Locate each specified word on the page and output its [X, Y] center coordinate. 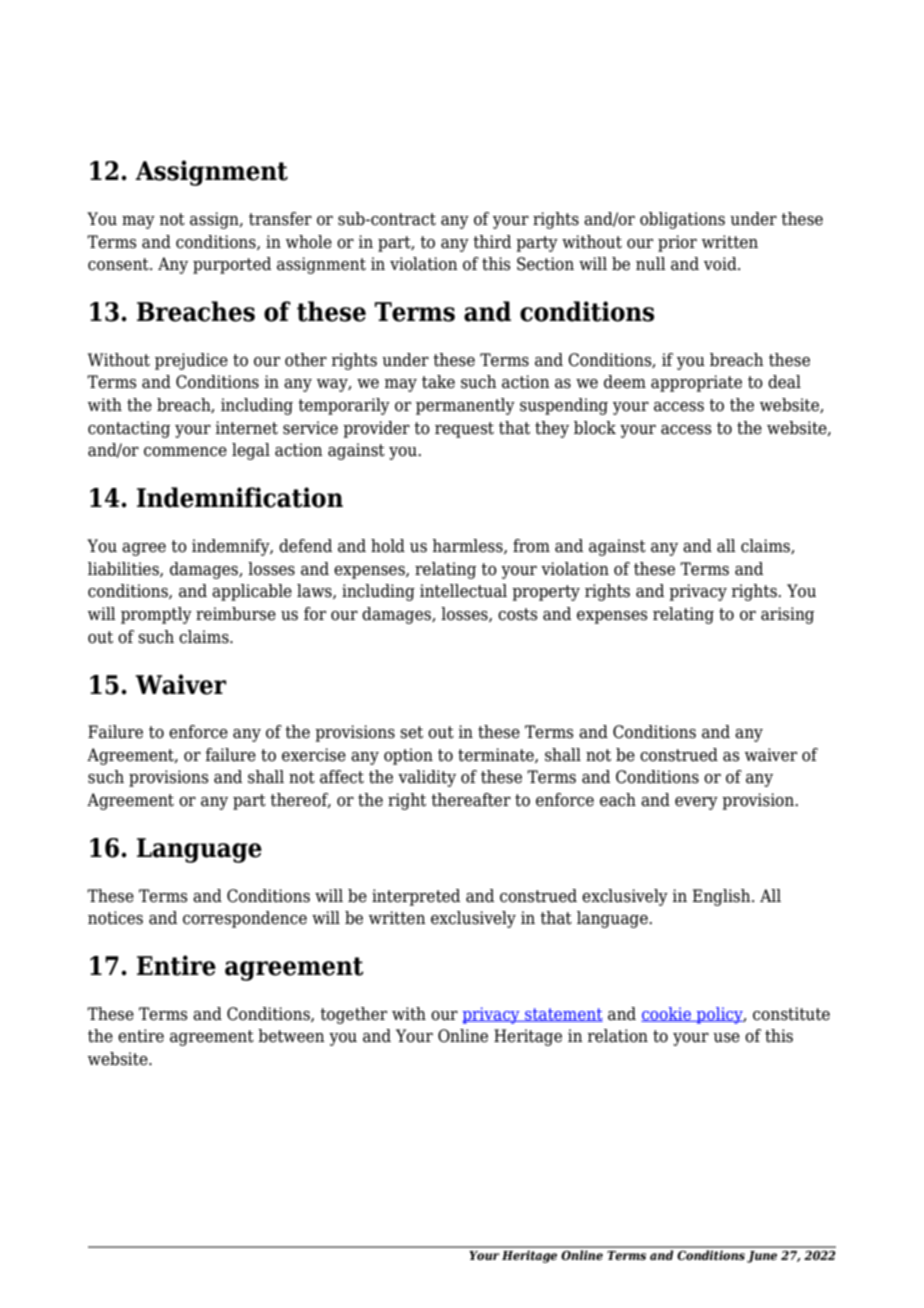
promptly [156, 615]
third [492, 242]
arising [787, 615]
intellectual [463, 591]
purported [232, 265]
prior [677, 243]
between [291, 1036]
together [353, 1015]
